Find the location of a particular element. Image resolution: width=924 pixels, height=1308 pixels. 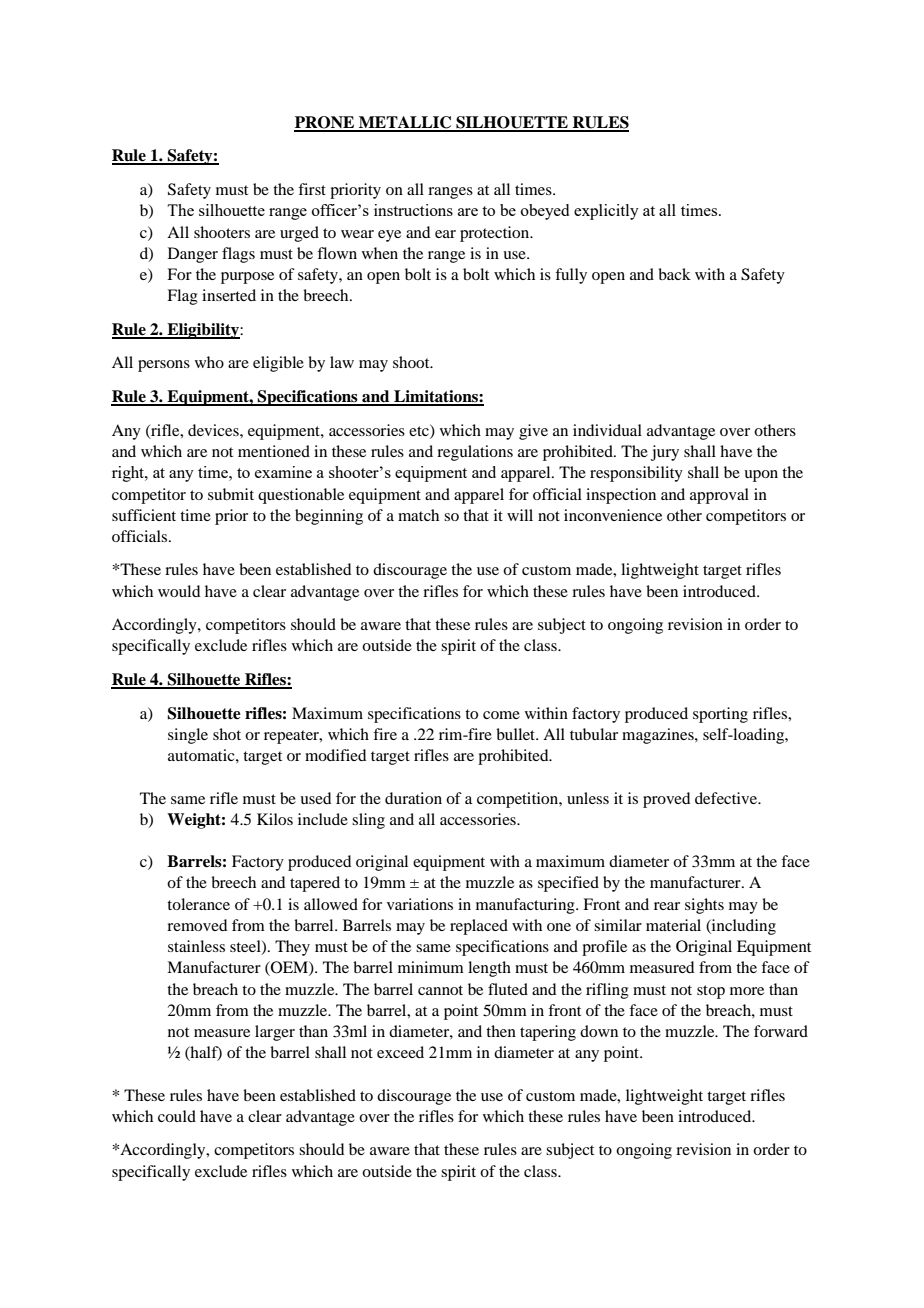

come is located at coordinates (501, 715).
